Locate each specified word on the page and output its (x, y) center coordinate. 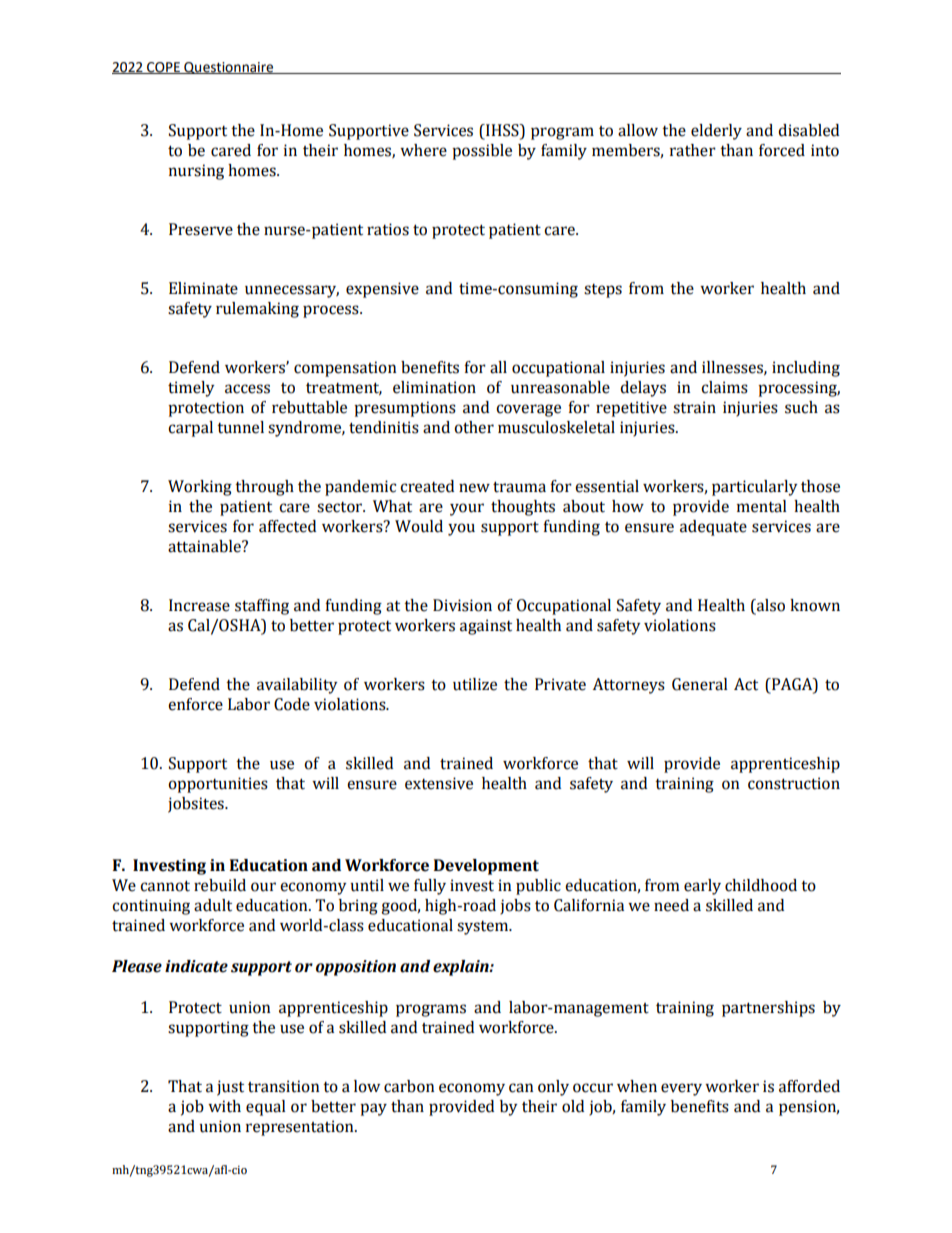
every (681, 1089)
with (224, 1106)
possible (482, 152)
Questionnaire (229, 68)
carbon (409, 1086)
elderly (716, 132)
